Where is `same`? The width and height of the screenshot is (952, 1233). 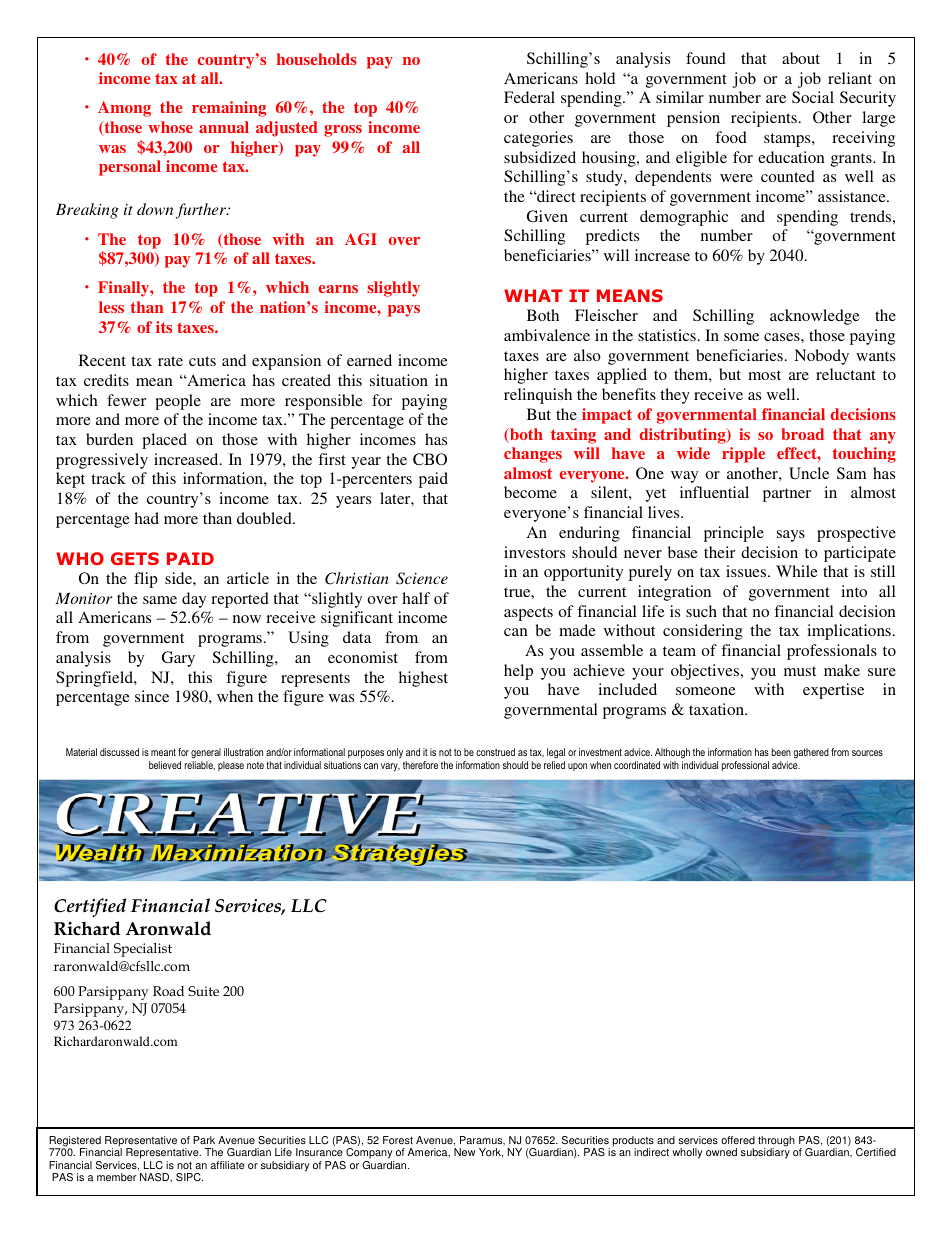
same is located at coordinates (160, 600).
